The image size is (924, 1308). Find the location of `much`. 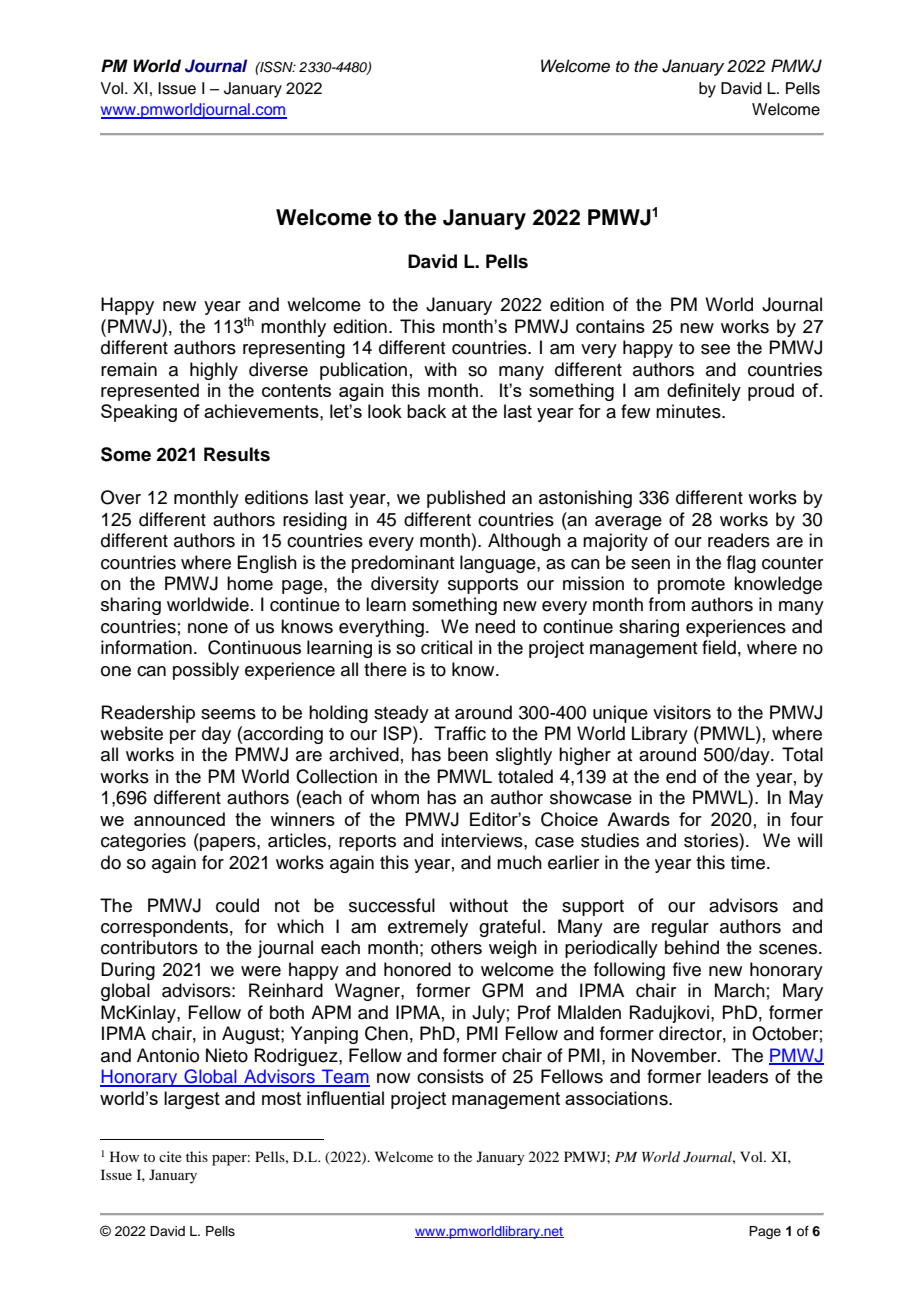

much is located at coordinates (519, 862).
